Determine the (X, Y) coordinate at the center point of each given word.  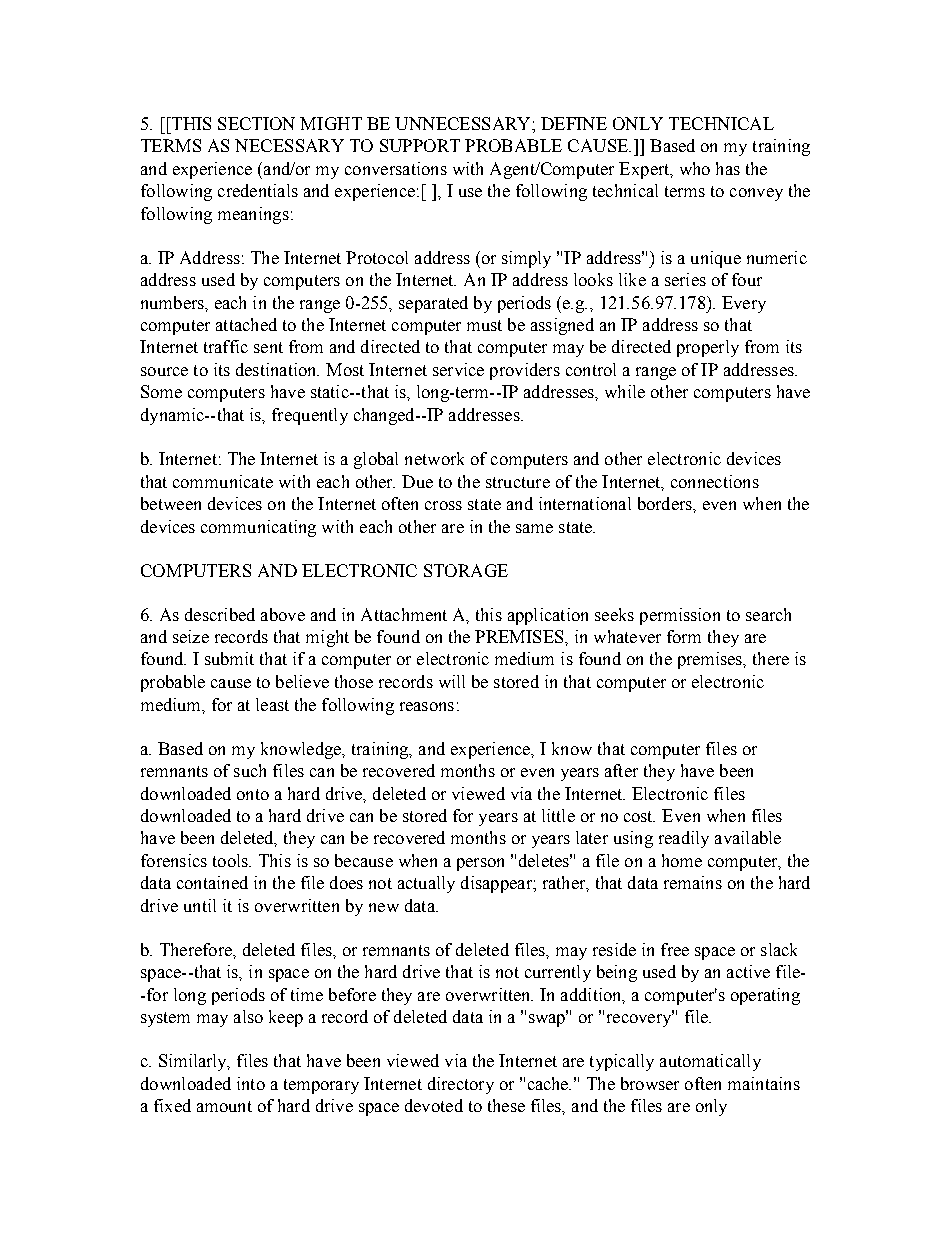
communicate (223, 481)
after (621, 770)
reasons (427, 706)
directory (461, 1085)
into (251, 1083)
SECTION (256, 123)
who (695, 168)
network (434, 458)
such (250, 770)
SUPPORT (420, 145)
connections (715, 481)
